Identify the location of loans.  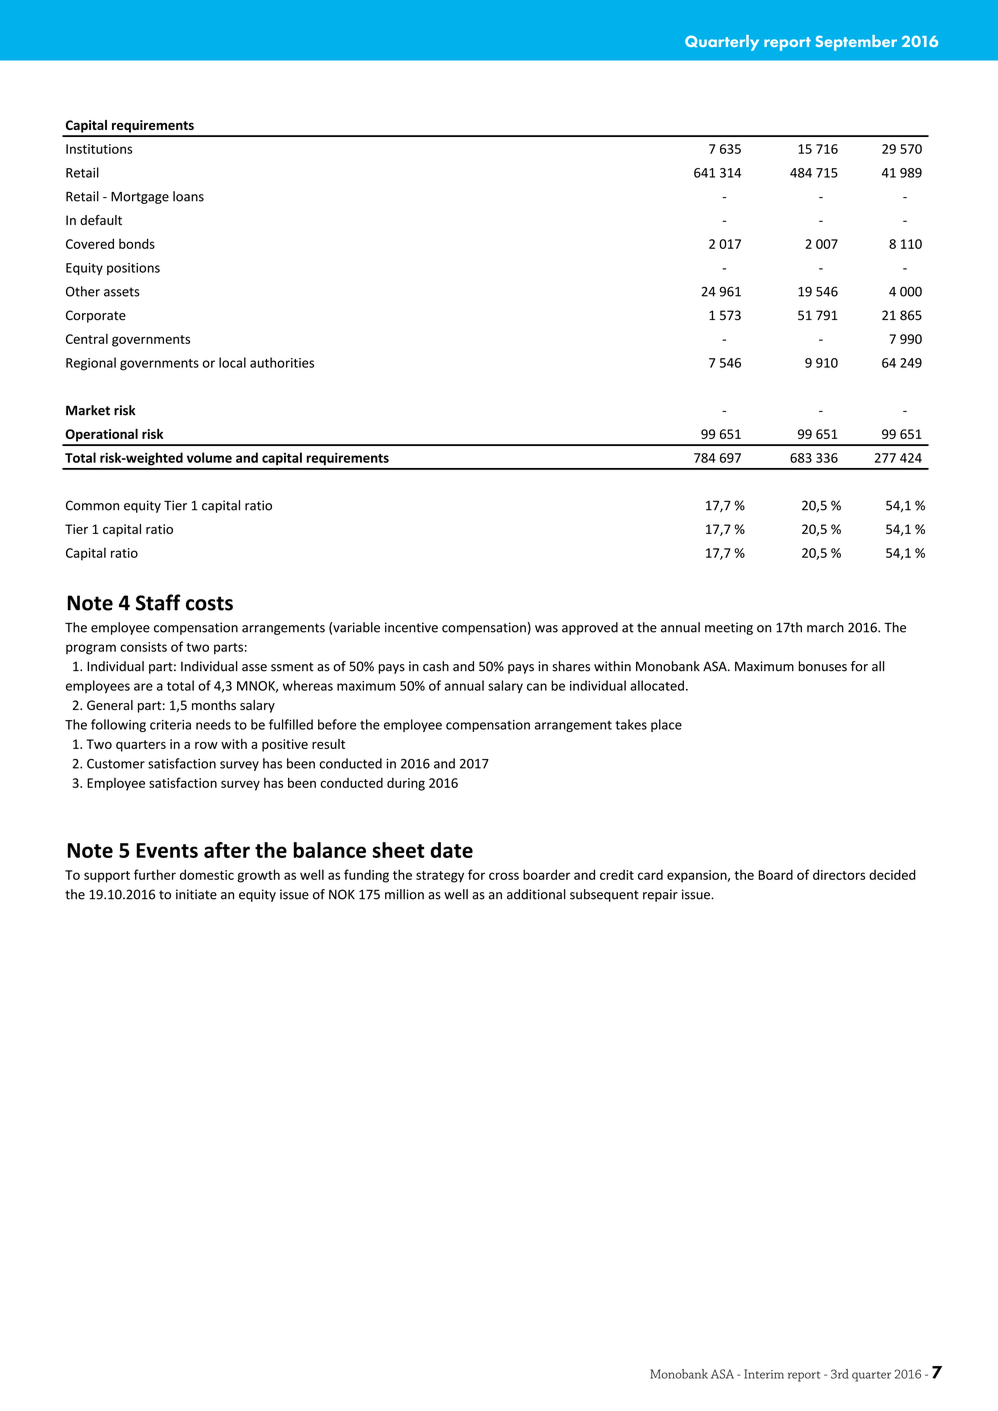
(188, 196).
